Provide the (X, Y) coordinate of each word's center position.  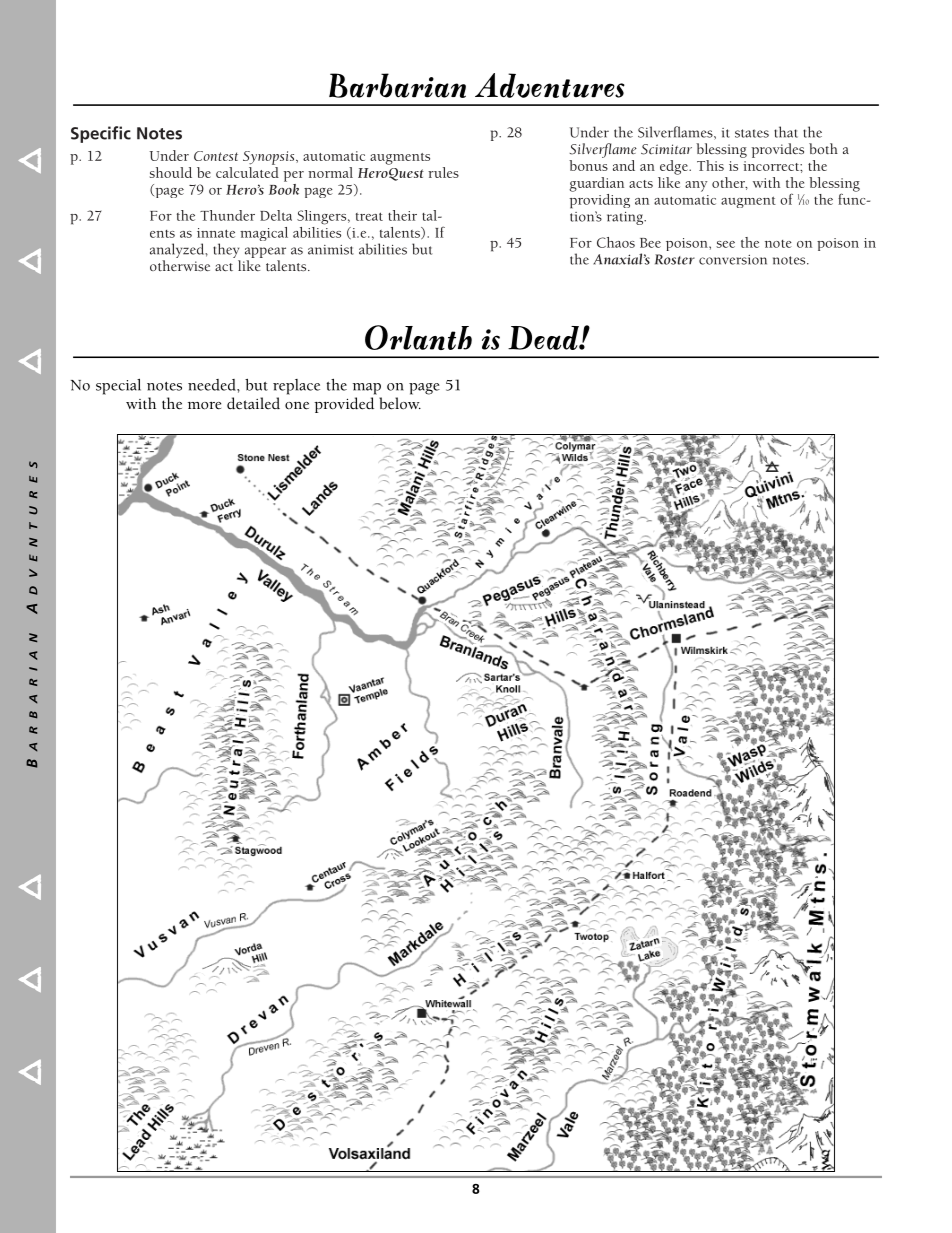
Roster (675, 259)
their (402, 215)
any (696, 186)
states (752, 133)
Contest (216, 156)
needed (213, 385)
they (226, 250)
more (204, 406)
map (367, 389)
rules (443, 172)
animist (331, 250)
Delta (276, 215)
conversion (733, 260)
